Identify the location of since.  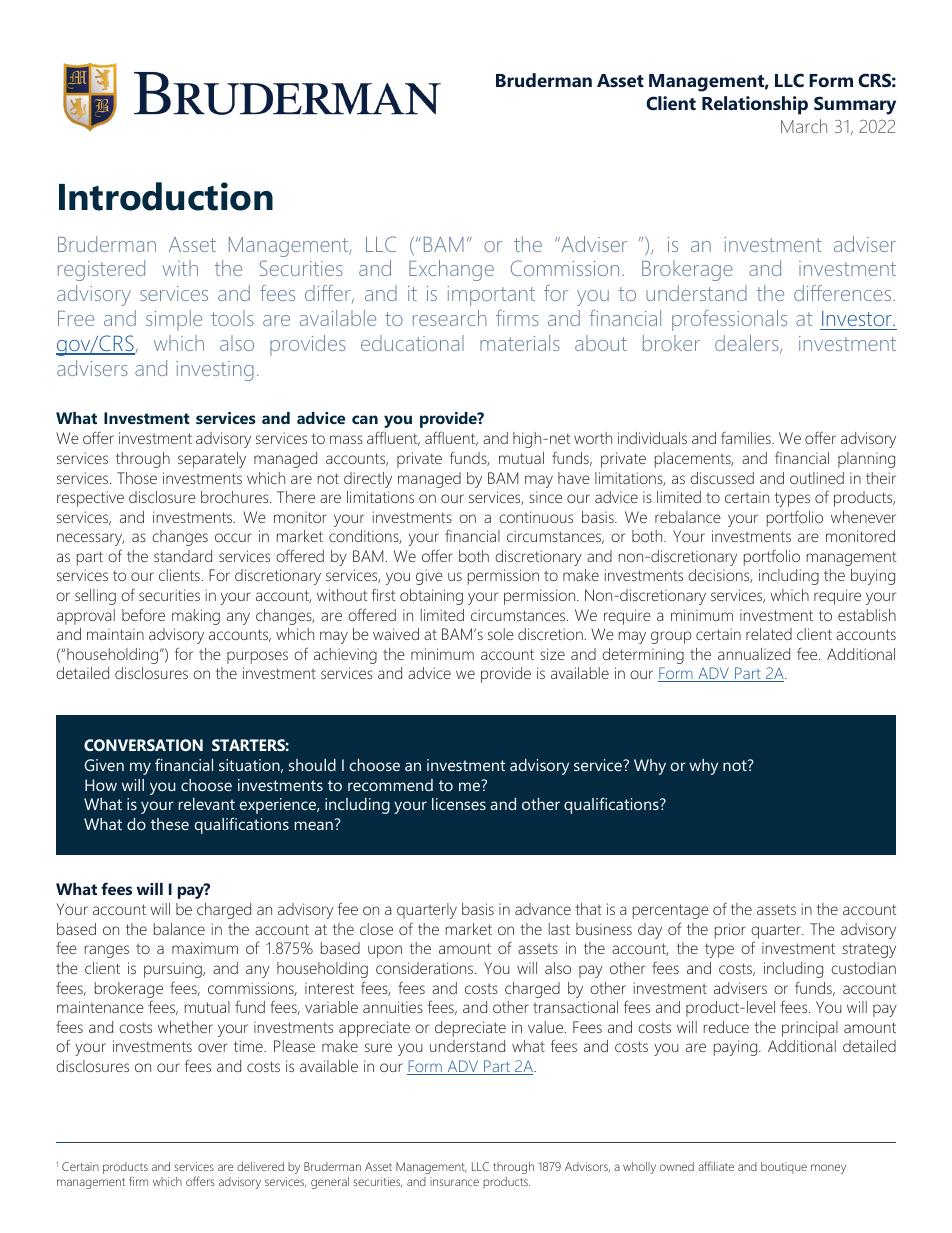
(545, 497).
